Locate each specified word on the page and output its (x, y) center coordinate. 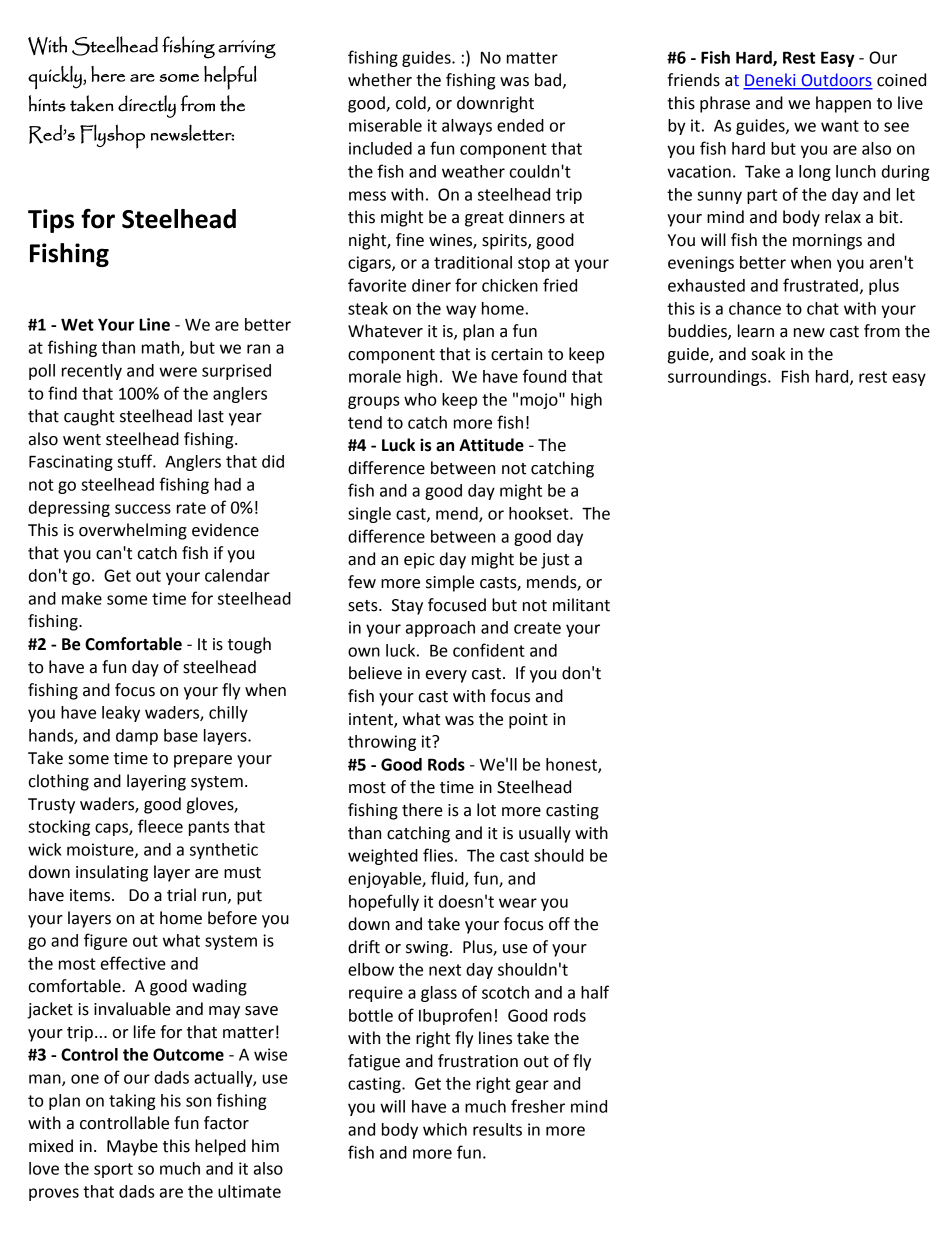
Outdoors (836, 81)
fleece (160, 826)
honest (572, 765)
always (467, 127)
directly (147, 106)
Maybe (132, 1147)
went (82, 440)
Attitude (491, 445)
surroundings (718, 378)
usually (545, 834)
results (497, 1129)
